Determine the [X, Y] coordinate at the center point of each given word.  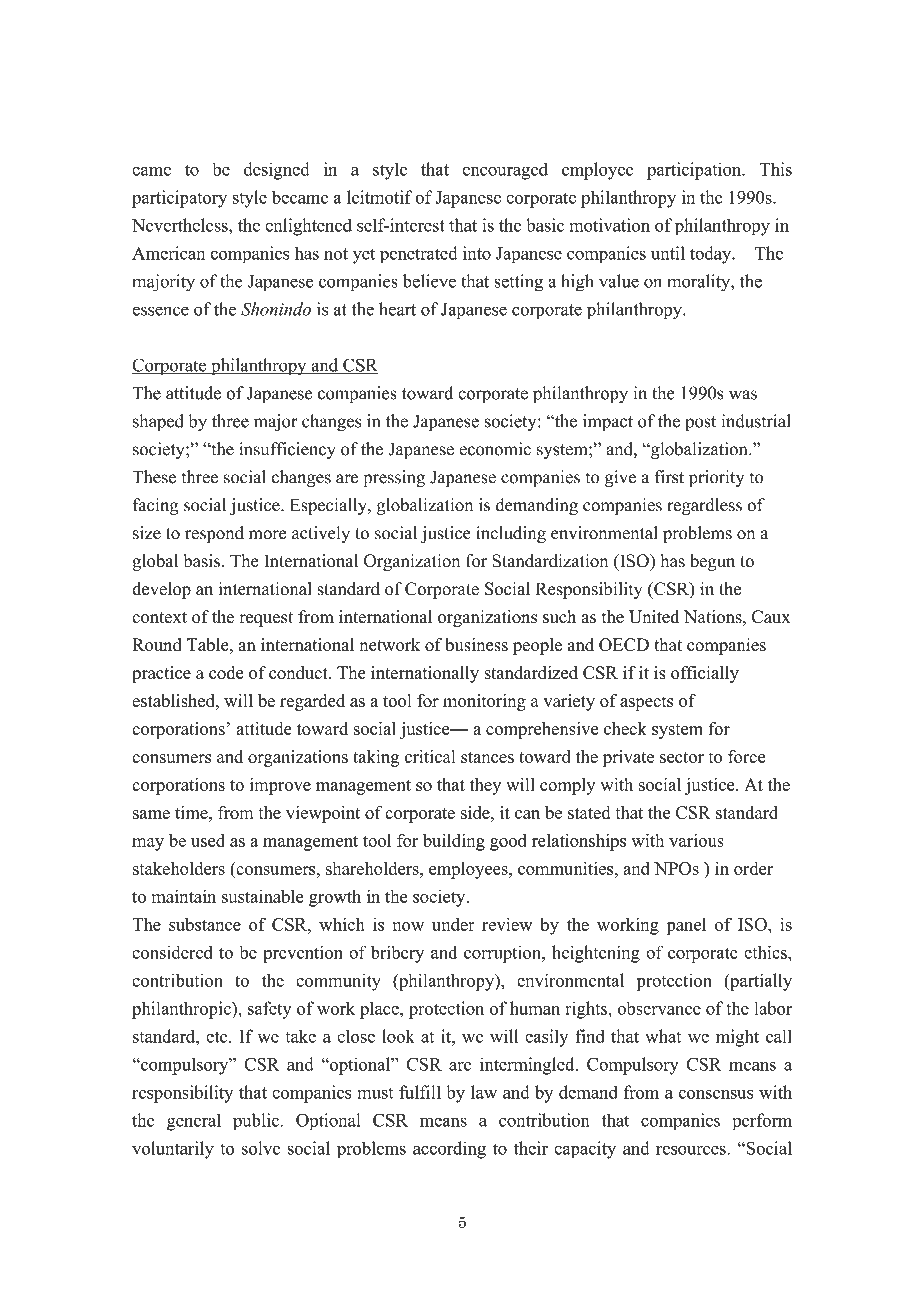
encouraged [505, 171]
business [476, 645]
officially [705, 674]
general [194, 1122]
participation [695, 171]
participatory [179, 199]
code [226, 672]
